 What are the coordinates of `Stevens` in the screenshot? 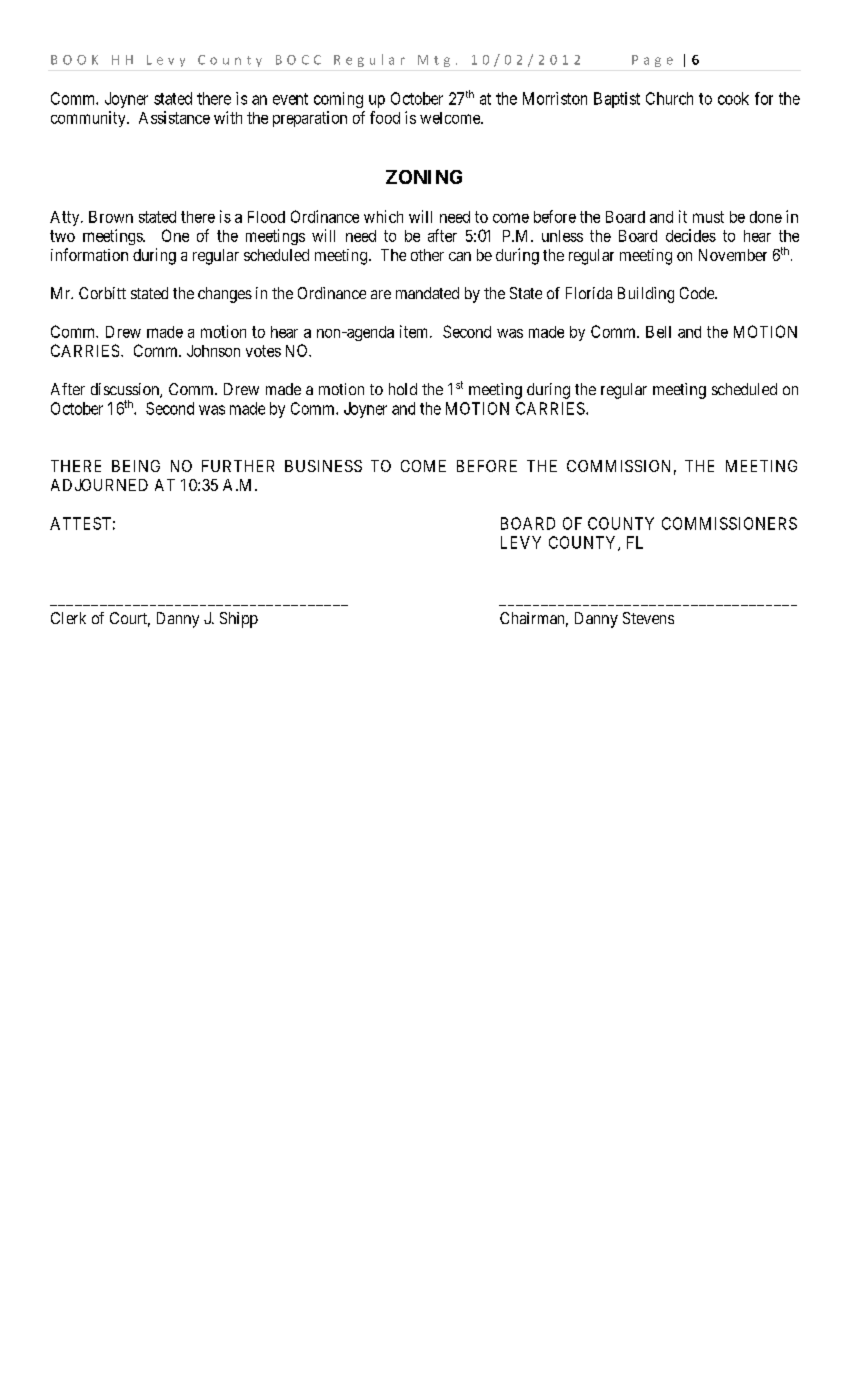 It's located at (648, 618).
